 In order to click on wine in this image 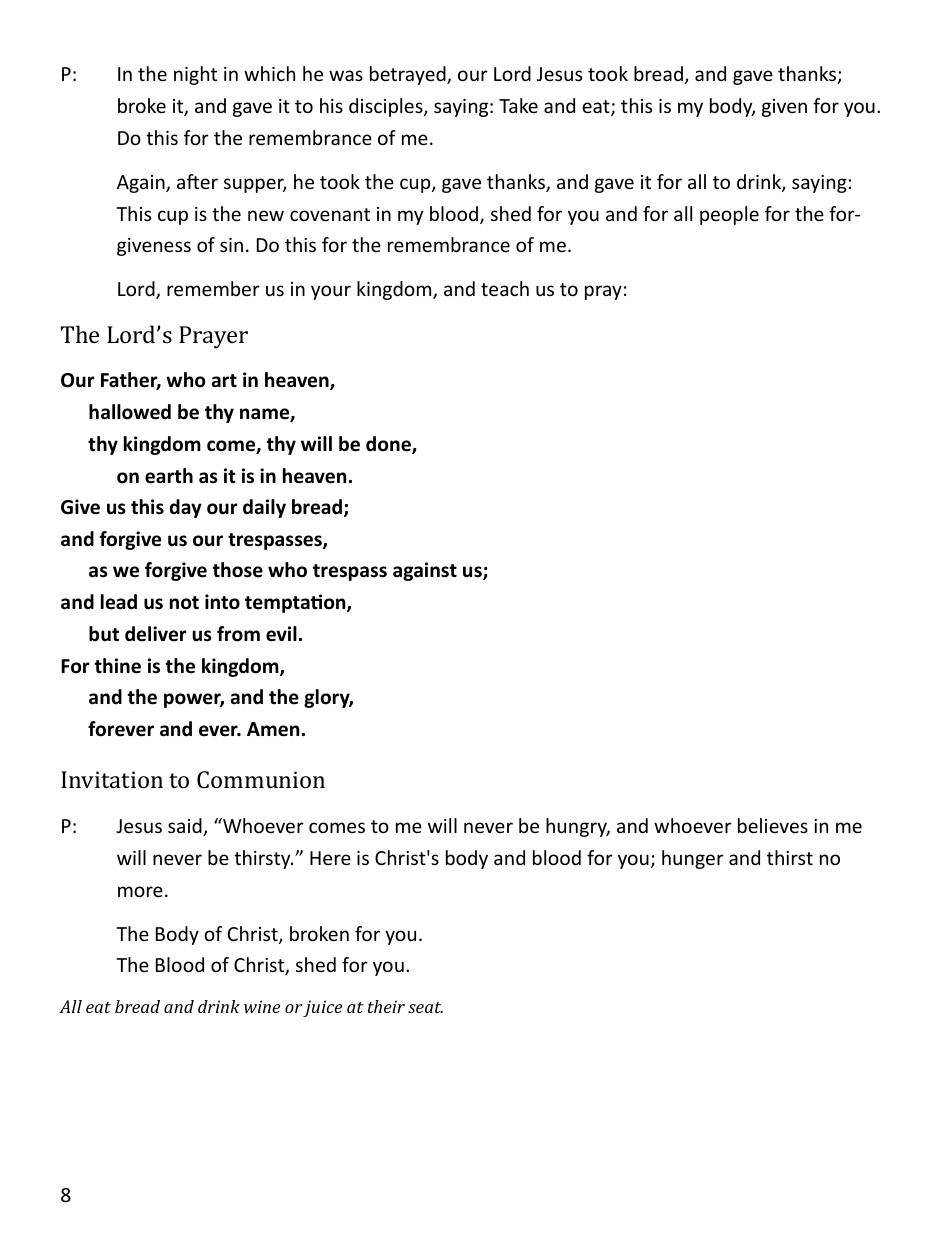, I will do `click(262, 1006)`.
